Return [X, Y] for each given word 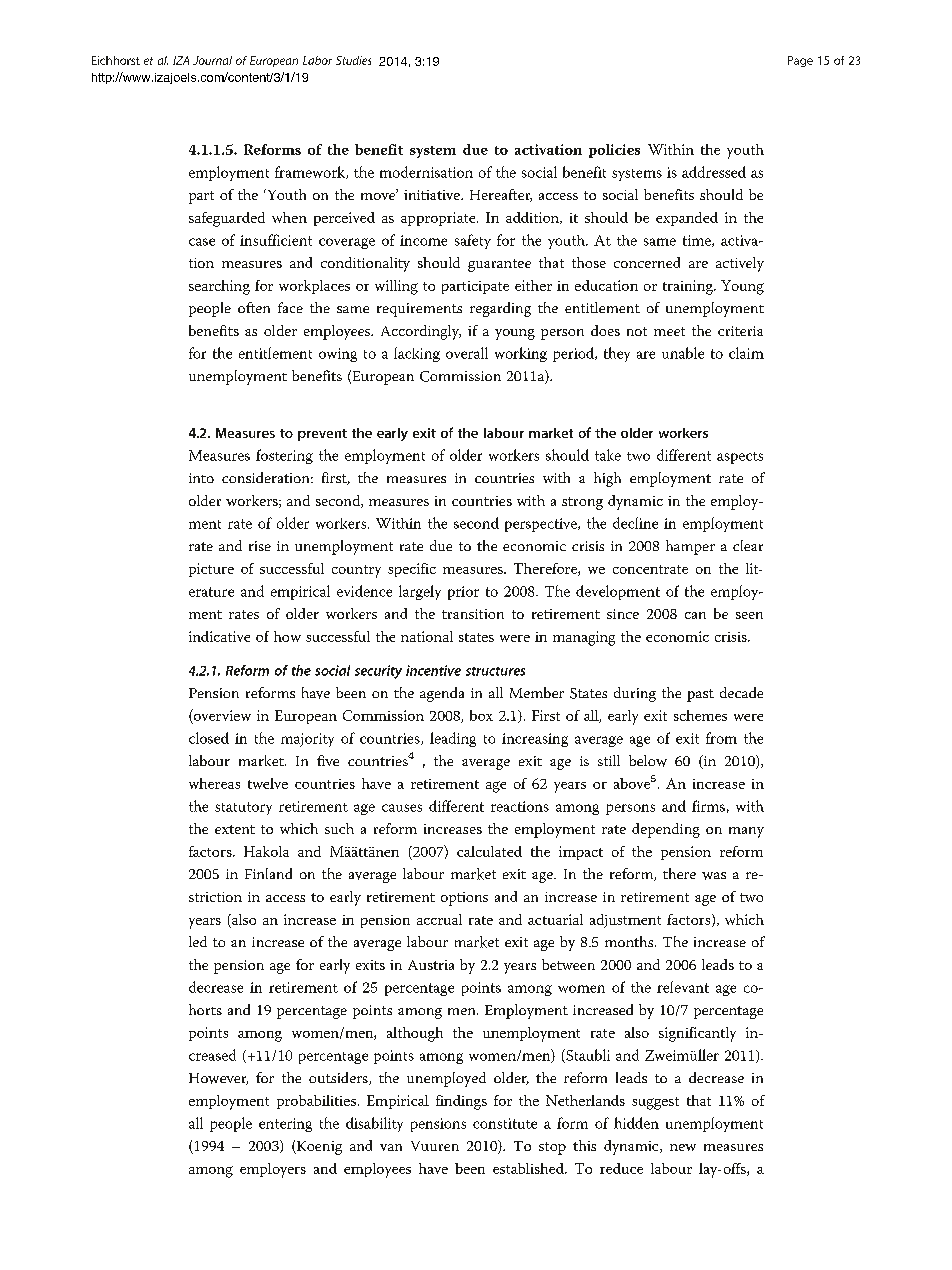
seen [749, 615]
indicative [219, 636]
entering [285, 1125]
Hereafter [501, 195]
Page [800, 61]
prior [463, 593]
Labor [317, 60]
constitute [505, 1123]
